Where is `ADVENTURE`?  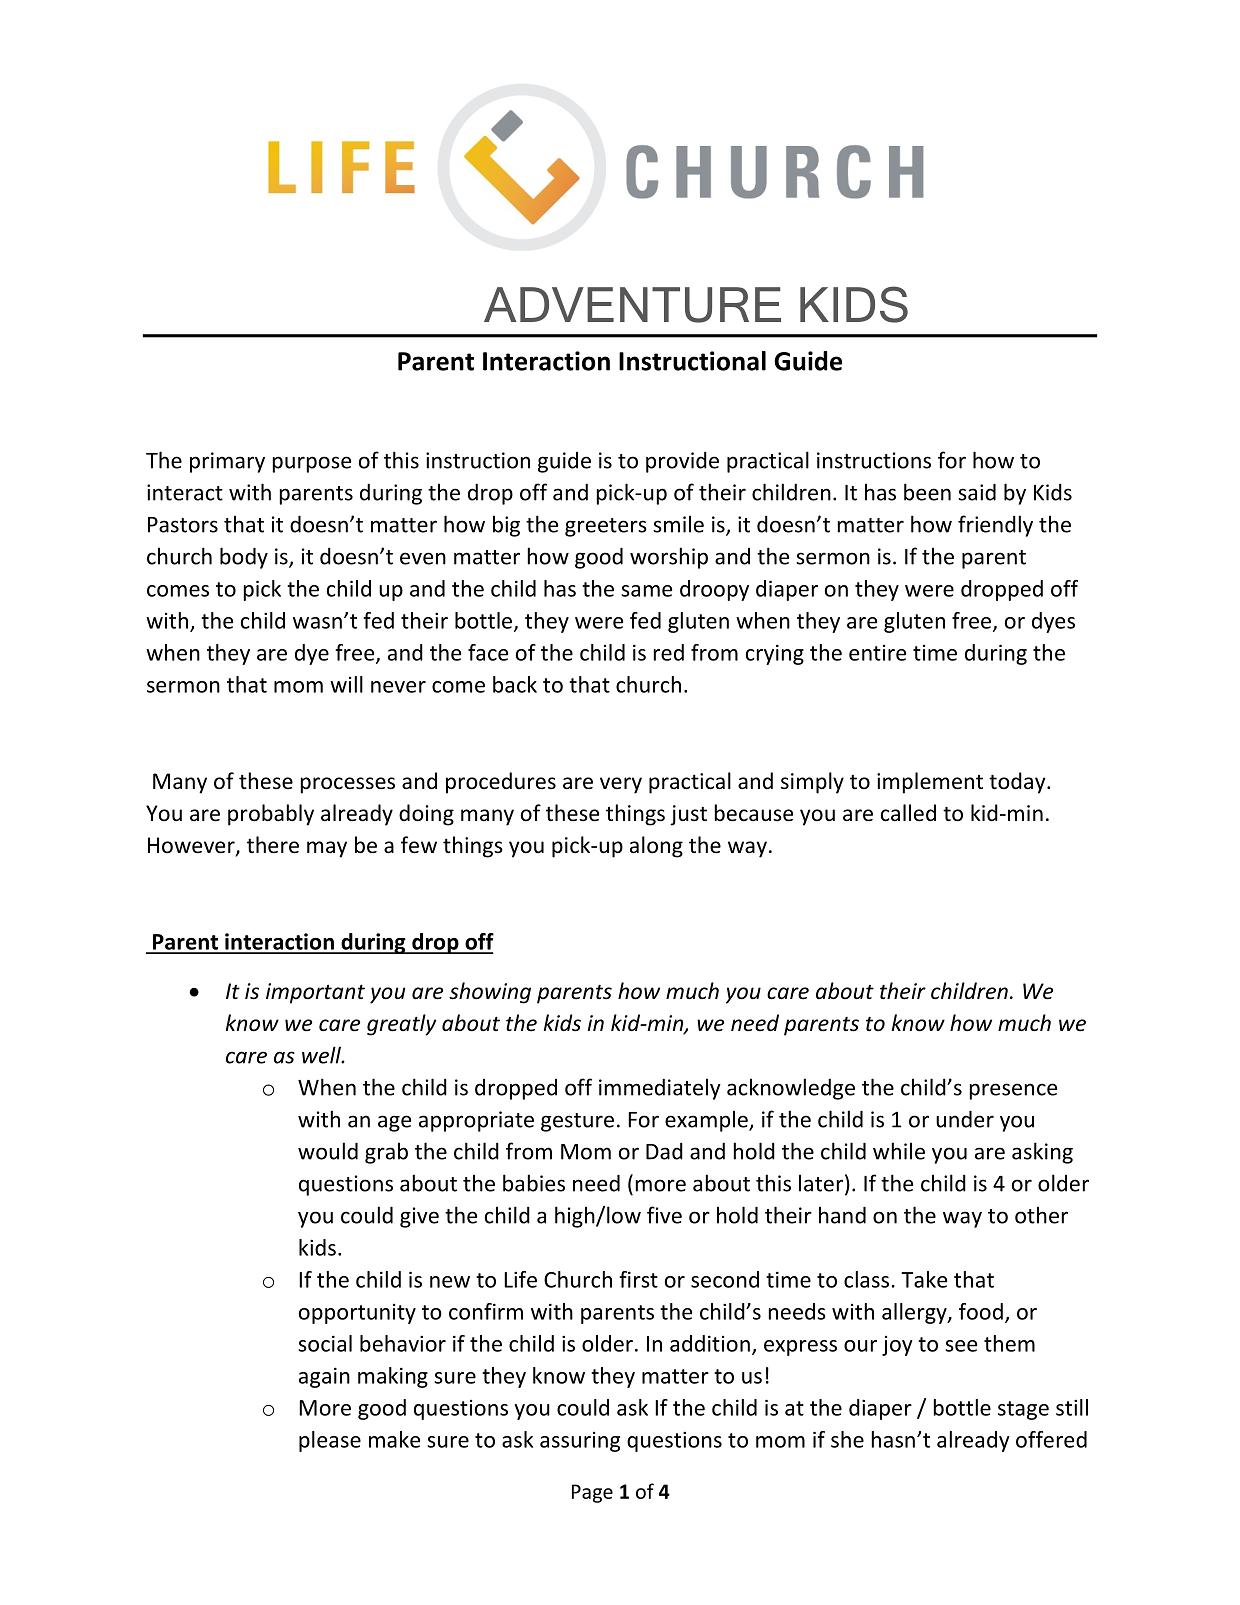 ADVENTURE is located at coordinates (632, 305).
